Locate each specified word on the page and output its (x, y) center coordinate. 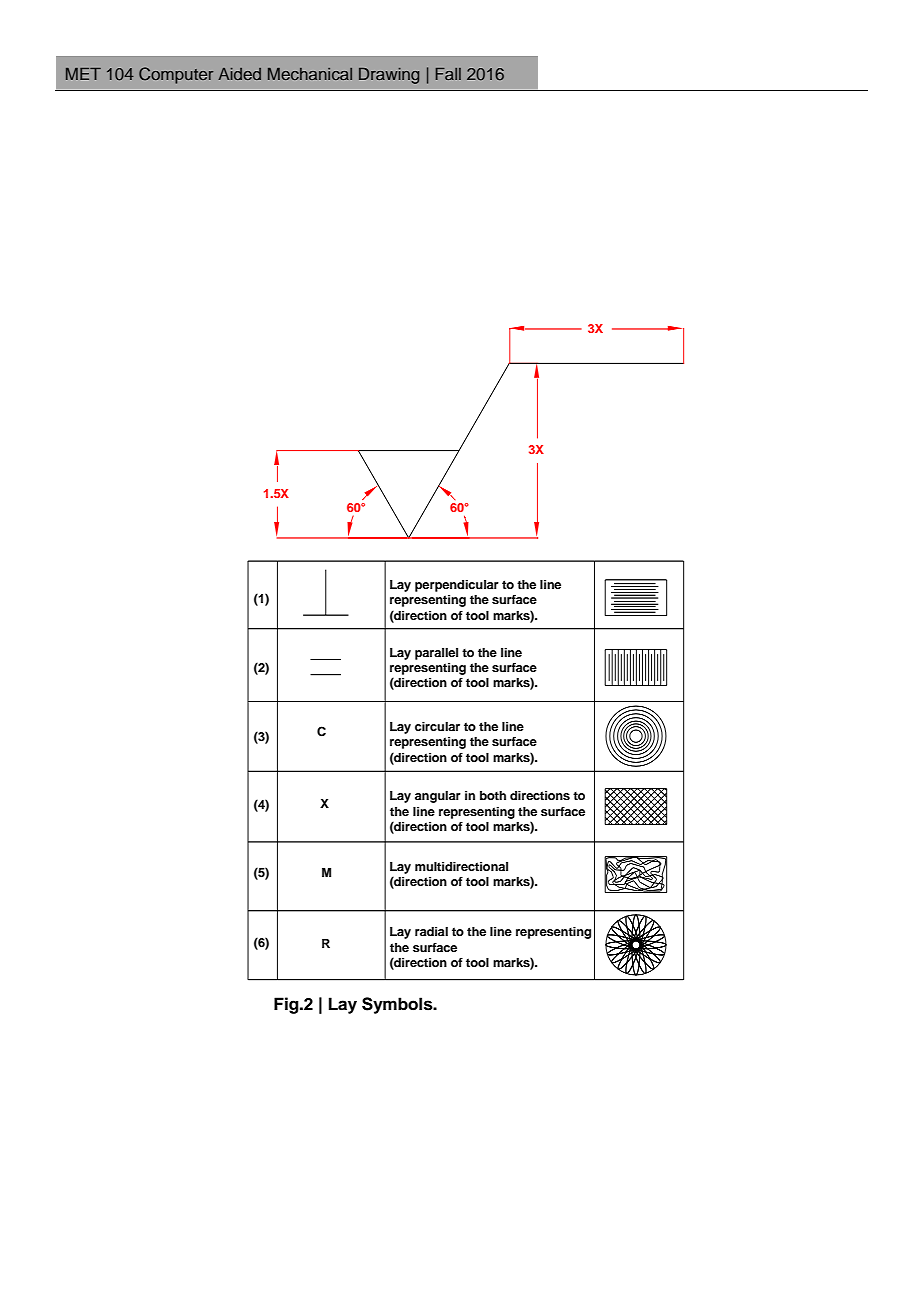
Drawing (389, 76)
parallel (436, 654)
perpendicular (457, 586)
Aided (239, 74)
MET (83, 74)
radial (431, 931)
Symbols (398, 1005)
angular (438, 797)
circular (437, 726)
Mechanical (310, 74)
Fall (448, 74)
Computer (176, 75)
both (493, 795)
